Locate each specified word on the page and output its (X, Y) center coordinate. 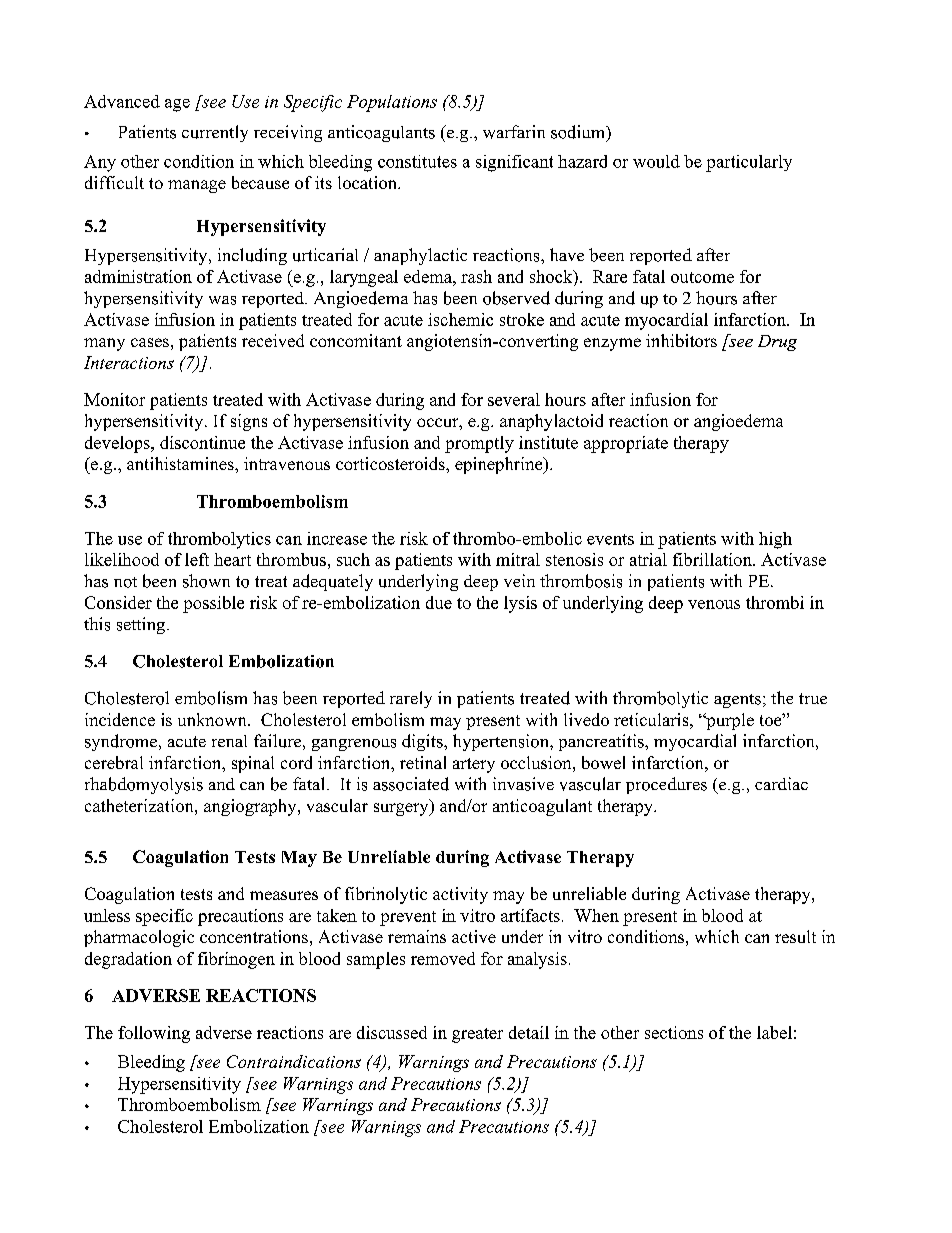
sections (674, 1032)
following (154, 1034)
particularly (749, 163)
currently (215, 133)
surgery (402, 809)
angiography (251, 807)
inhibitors (681, 340)
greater (477, 1035)
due (439, 602)
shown (206, 581)
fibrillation (713, 559)
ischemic (460, 319)
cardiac (781, 783)
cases (150, 342)
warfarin (514, 132)
